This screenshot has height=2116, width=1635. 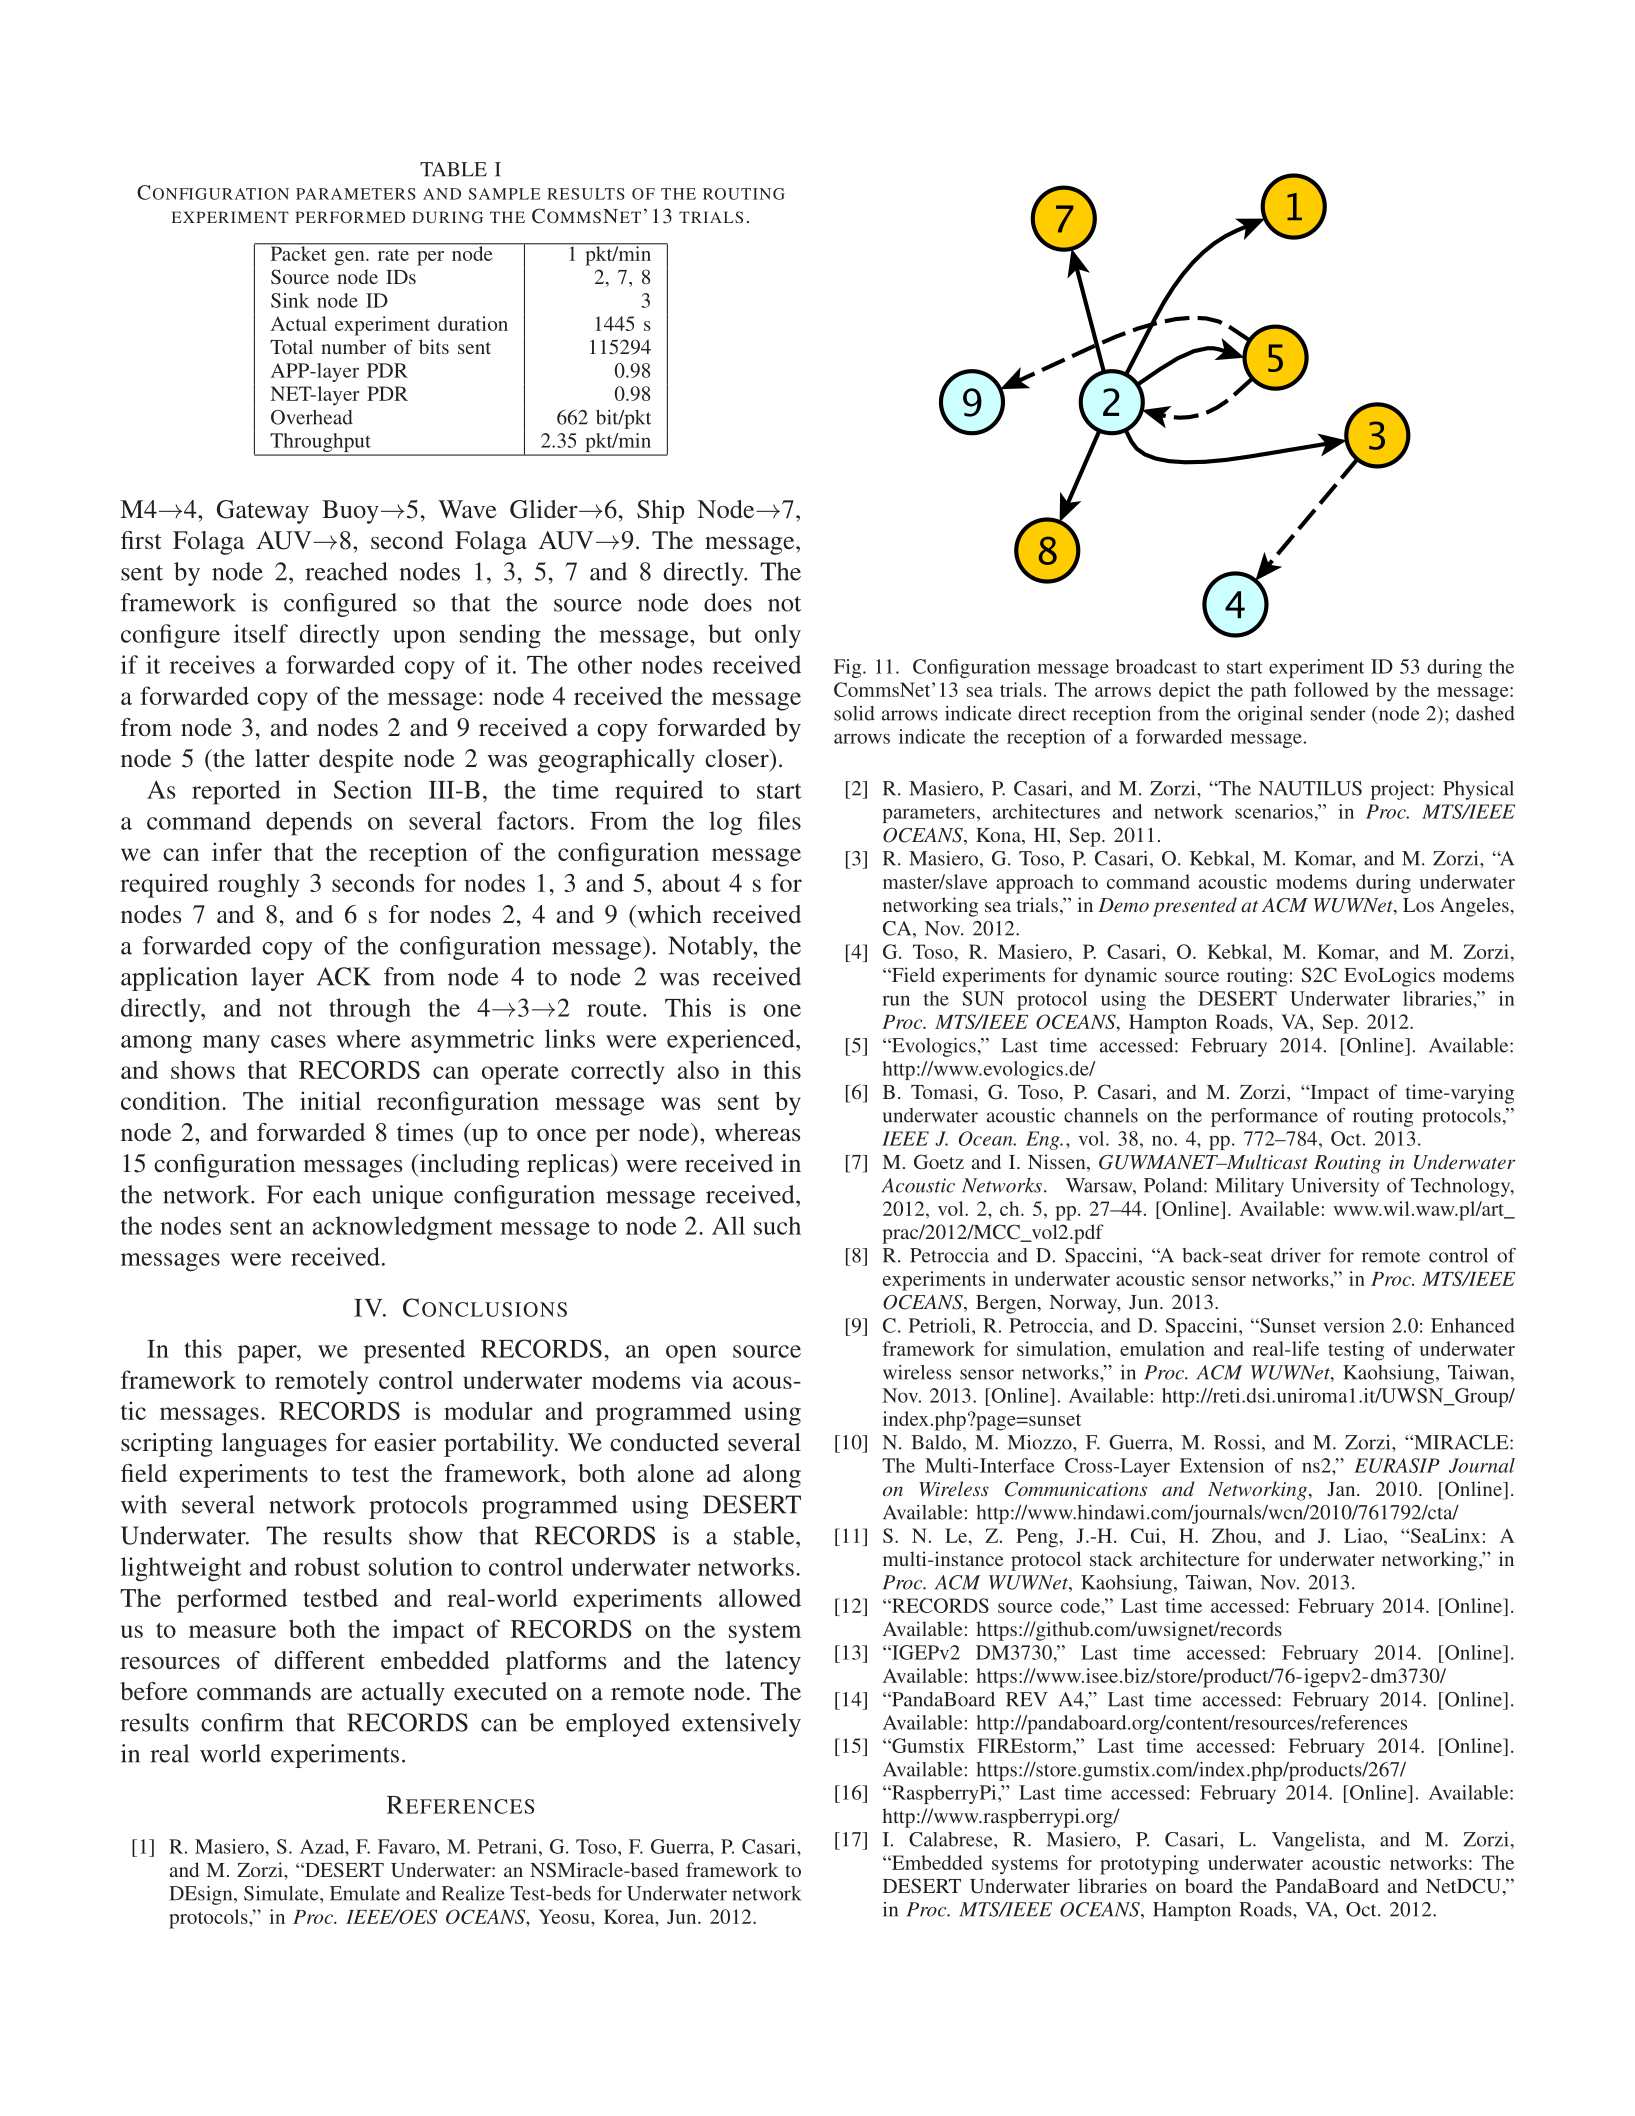 What do you see at coordinates (741, 1725) in the screenshot?
I see `extensively` at bounding box center [741, 1725].
